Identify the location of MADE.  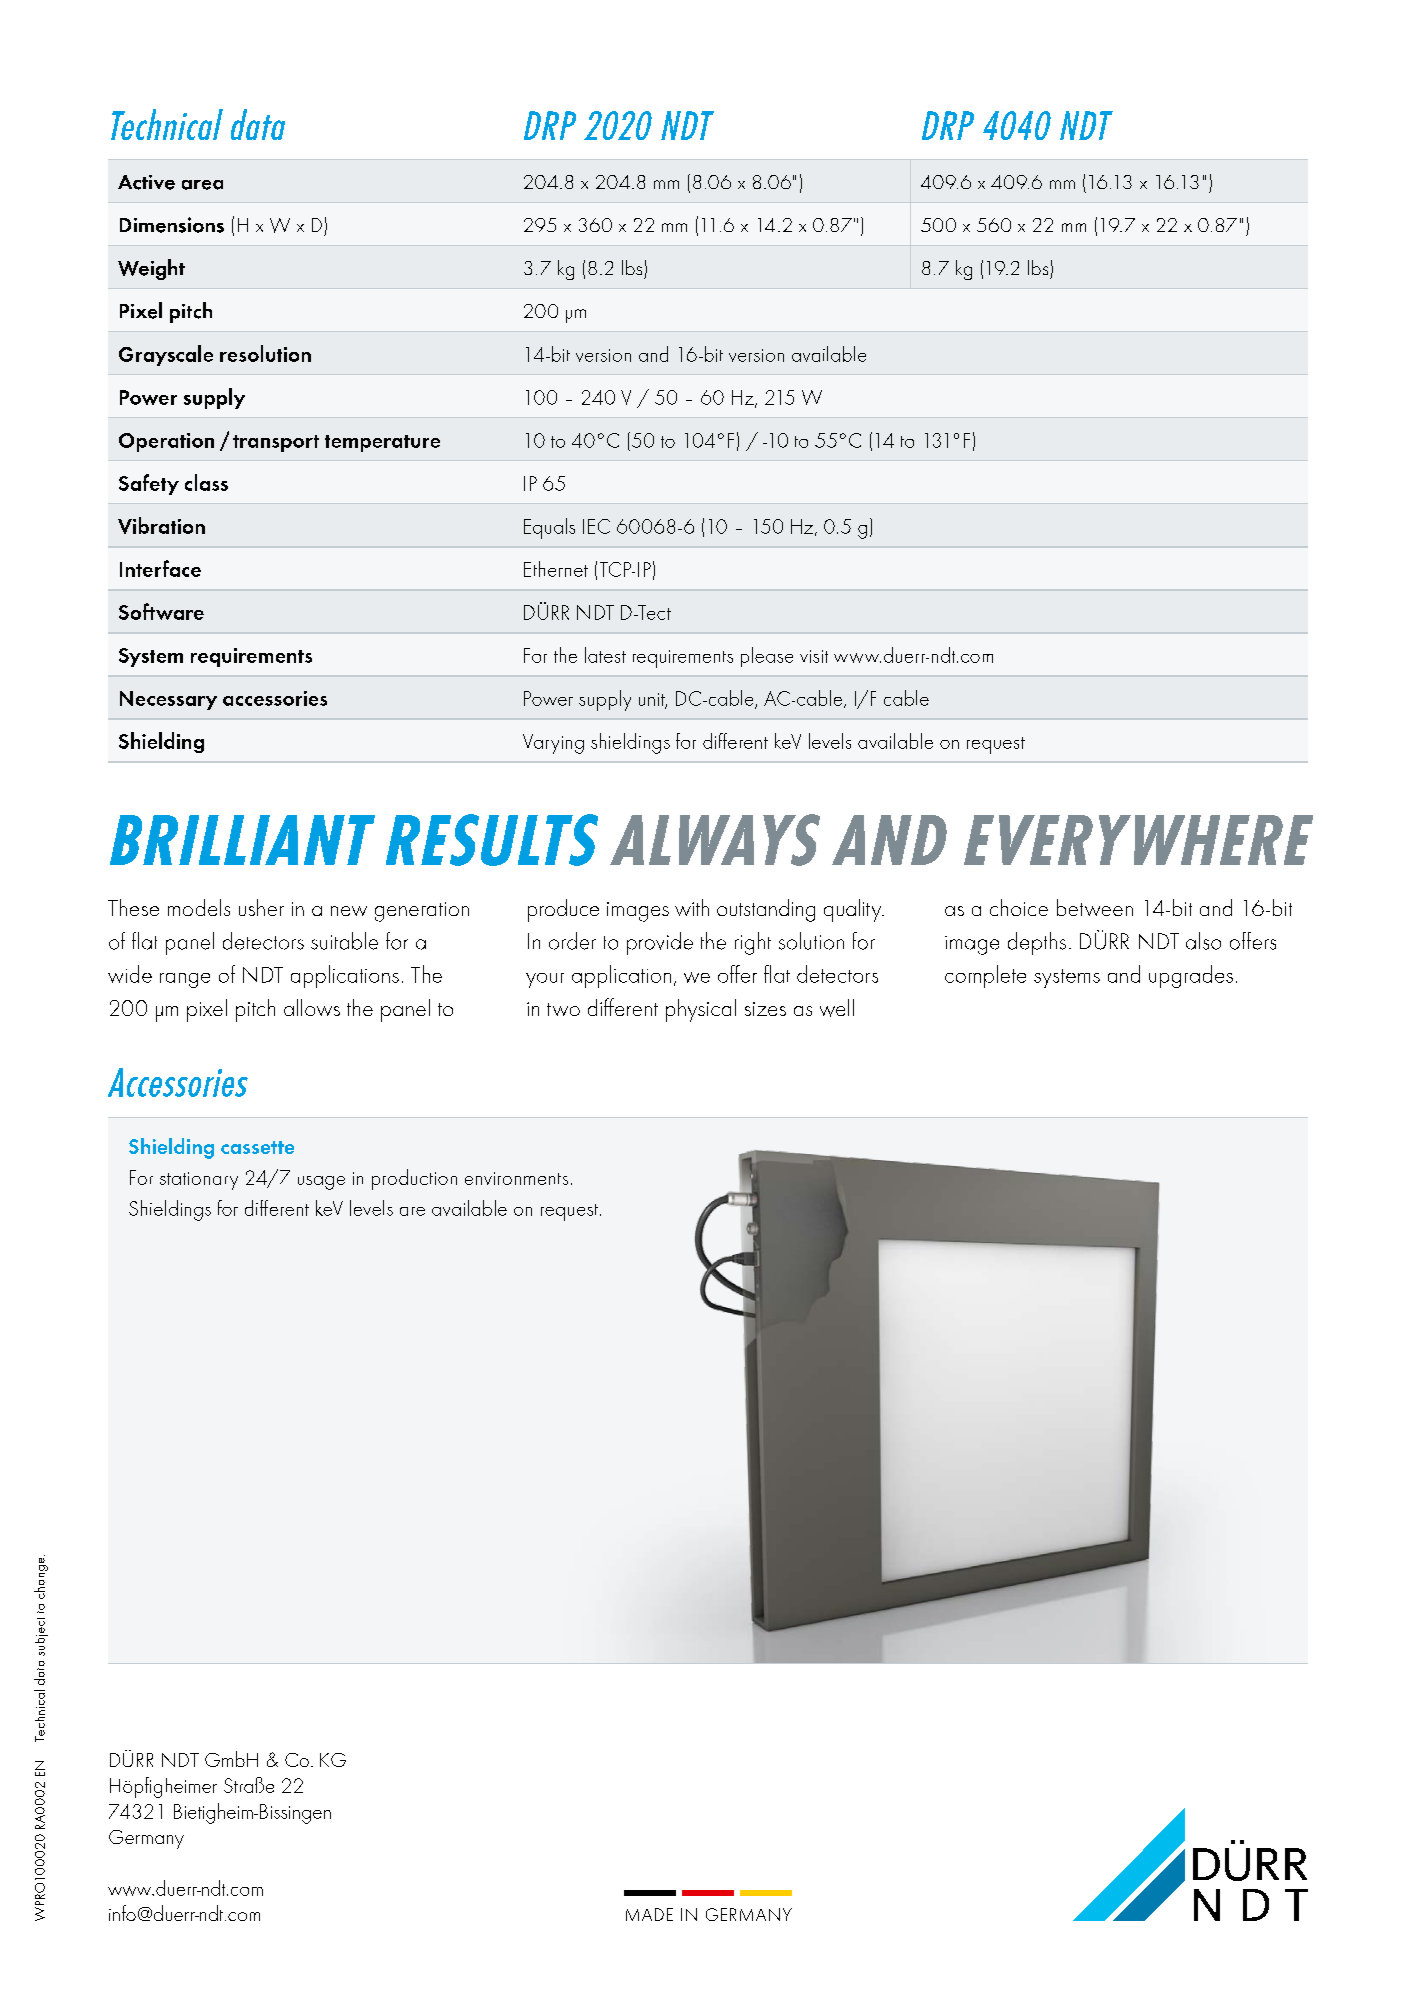
(649, 1914).
